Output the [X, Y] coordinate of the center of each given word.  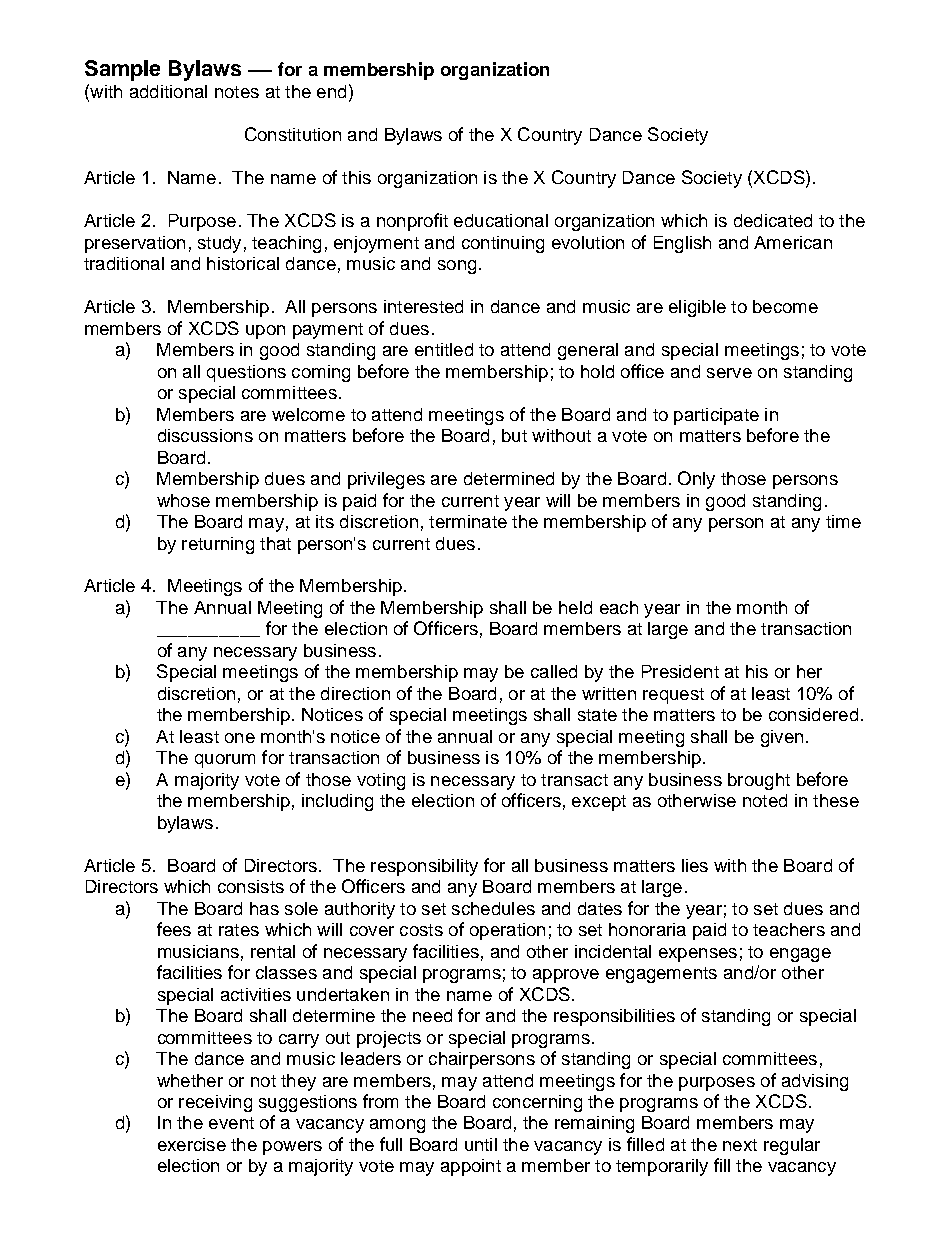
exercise [192, 1144]
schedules [493, 908]
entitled [444, 349]
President [680, 671]
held [575, 607]
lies [695, 865]
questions [246, 373]
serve [729, 373]
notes [237, 92]
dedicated [773, 220]
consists [251, 886]
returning [218, 545]
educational [501, 220]
